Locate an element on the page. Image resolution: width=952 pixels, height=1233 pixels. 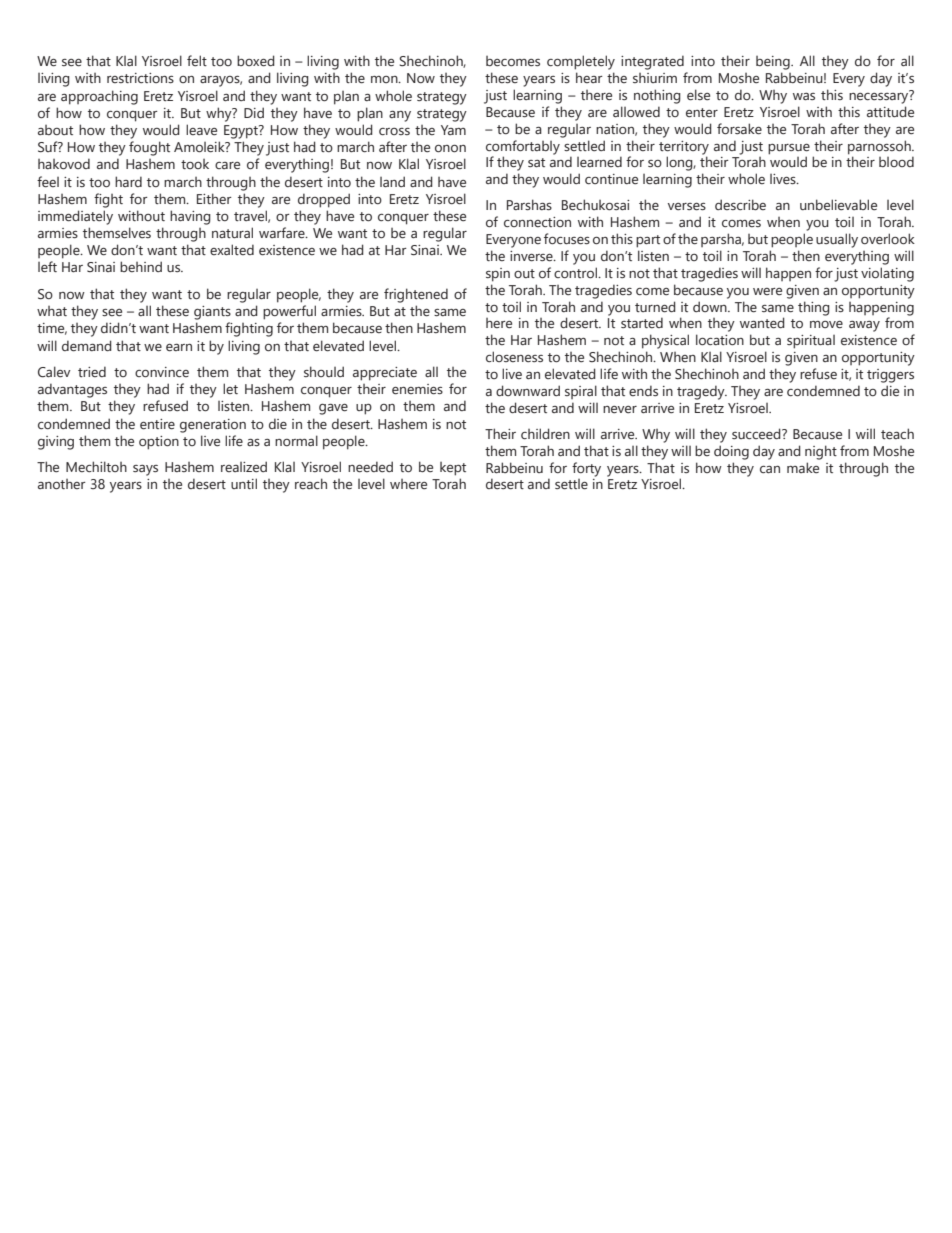
being is located at coordinates (774, 63).
